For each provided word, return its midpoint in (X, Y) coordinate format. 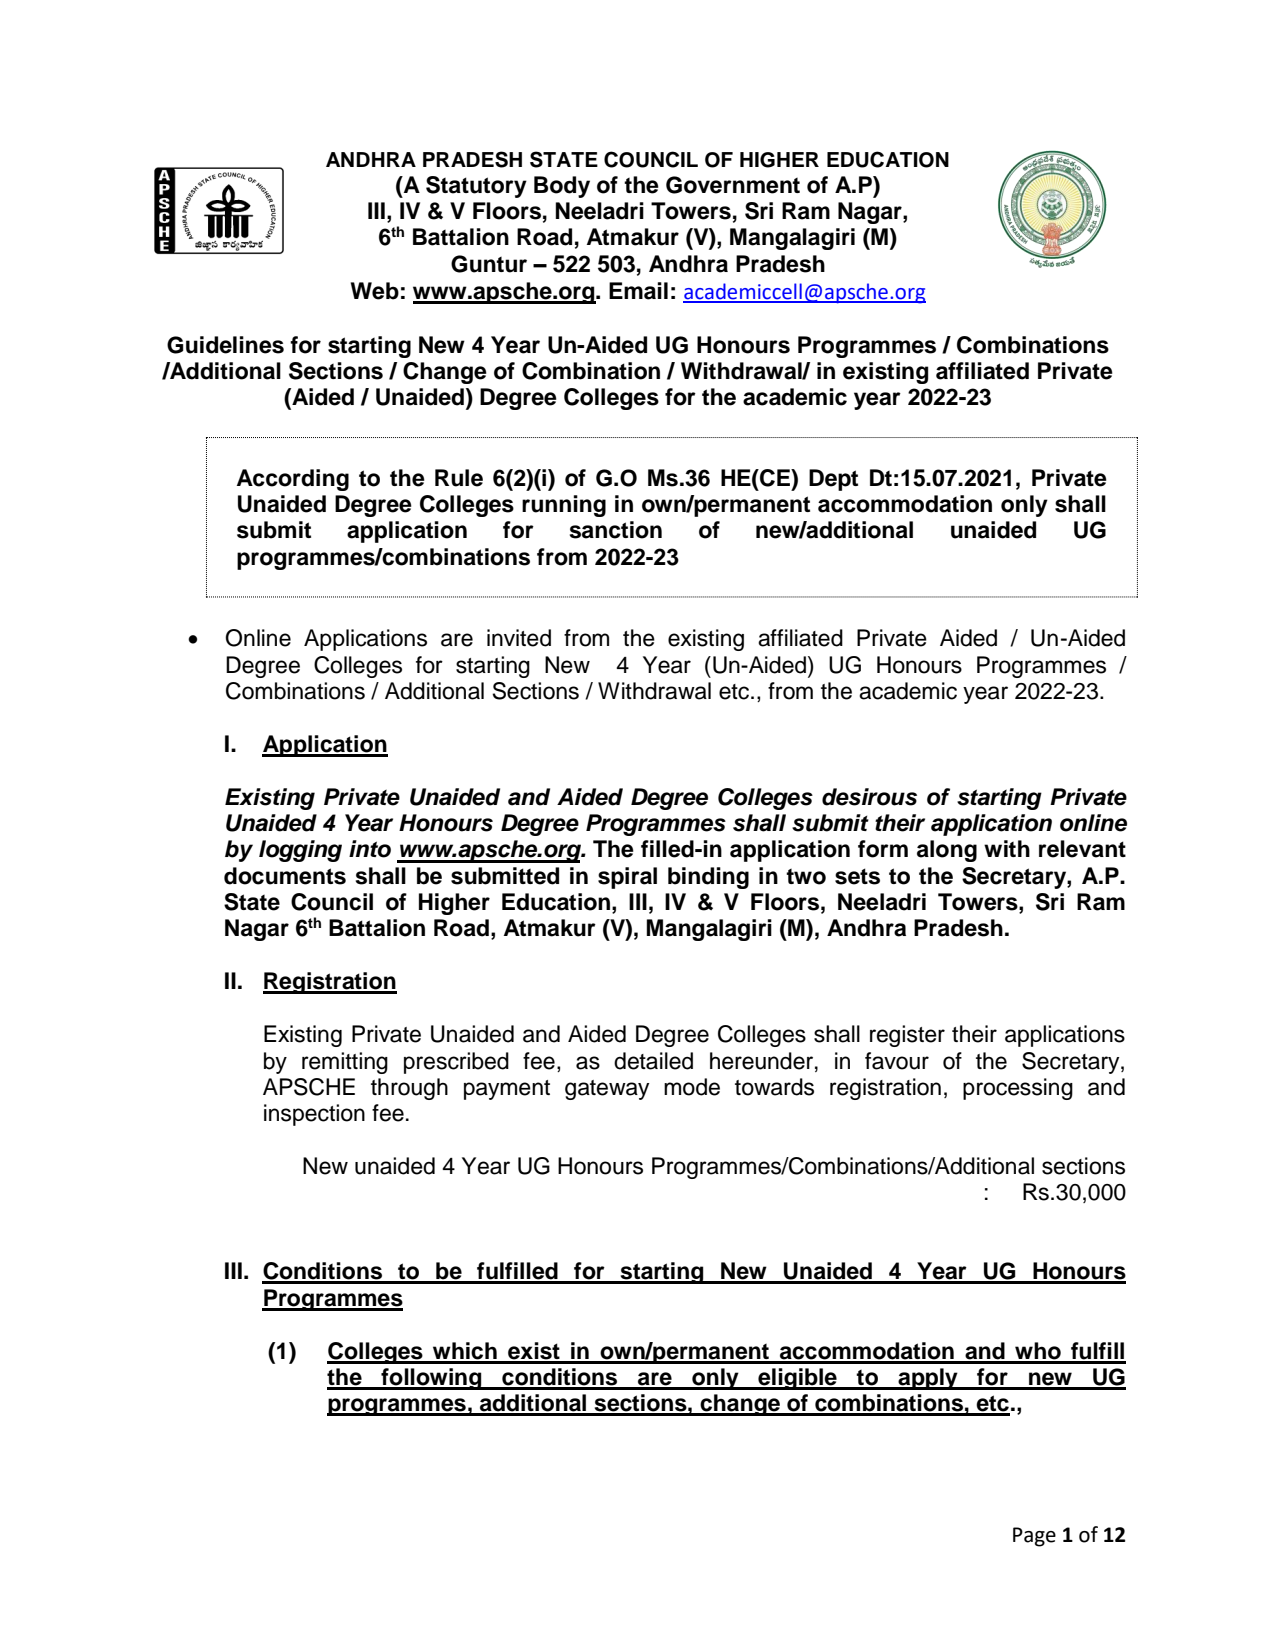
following (431, 1379)
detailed (653, 1061)
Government (733, 185)
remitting (345, 1063)
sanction (616, 530)
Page (1034, 1537)
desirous (869, 797)
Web (375, 291)
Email (638, 291)
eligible (797, 1379)
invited (519, 638)
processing (1018, 1089)
